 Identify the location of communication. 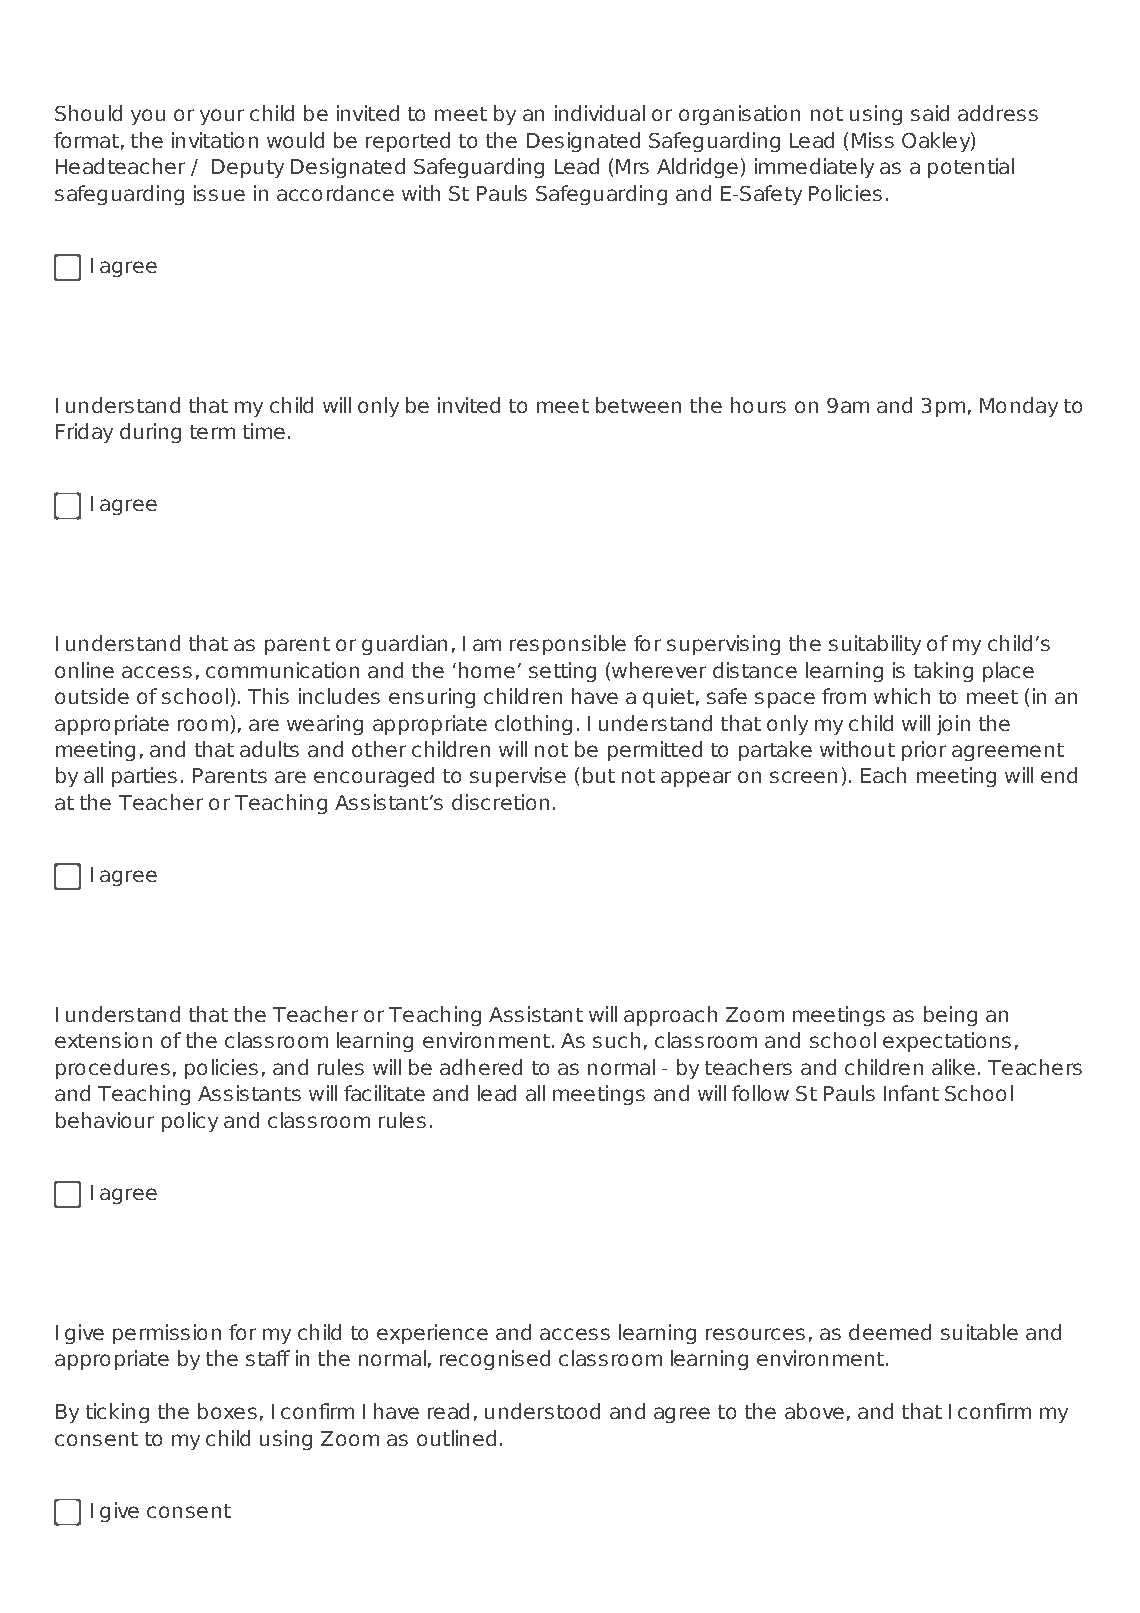
(282, 670).
